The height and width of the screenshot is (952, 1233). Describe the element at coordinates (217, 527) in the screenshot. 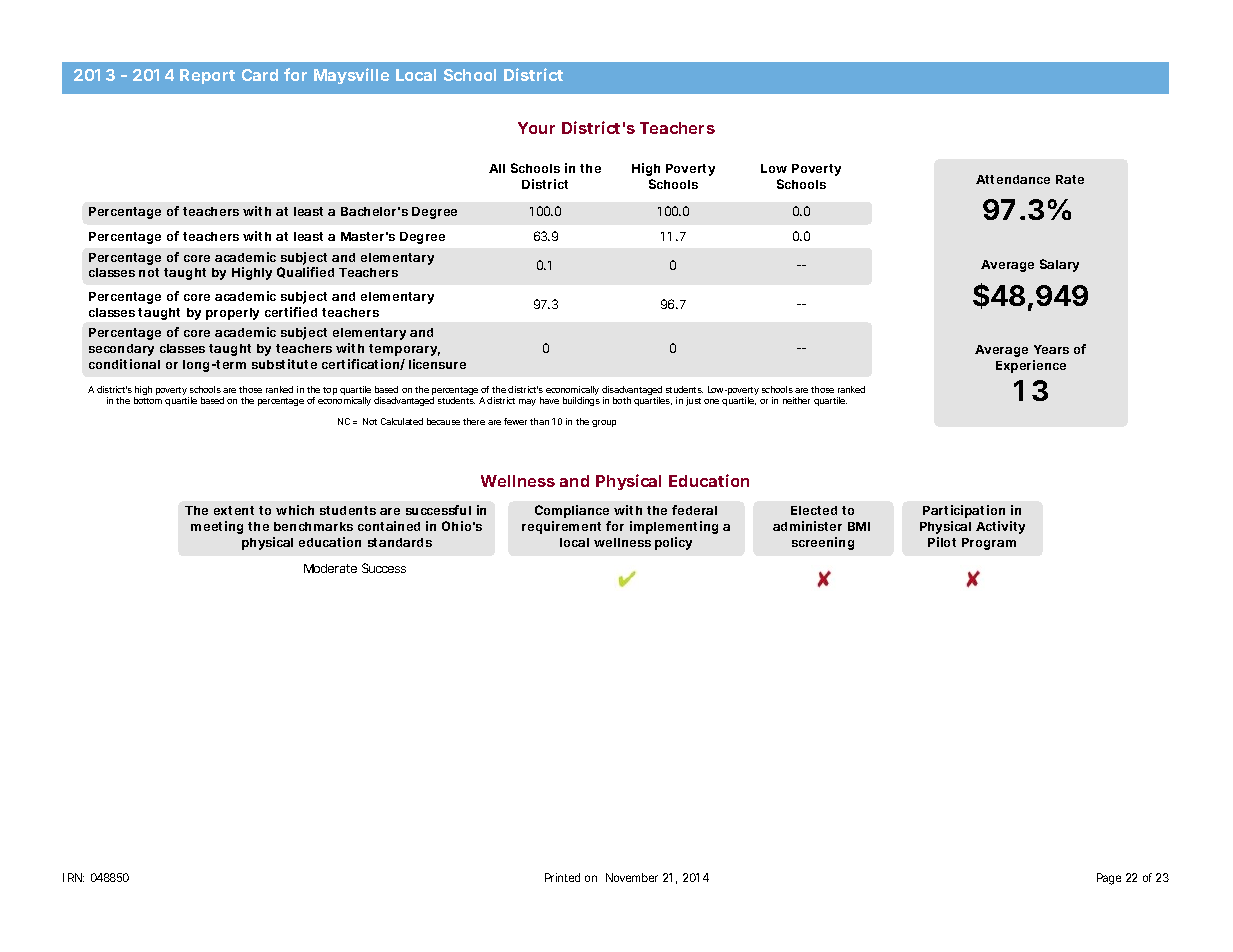

I see `meeting` at that location.
